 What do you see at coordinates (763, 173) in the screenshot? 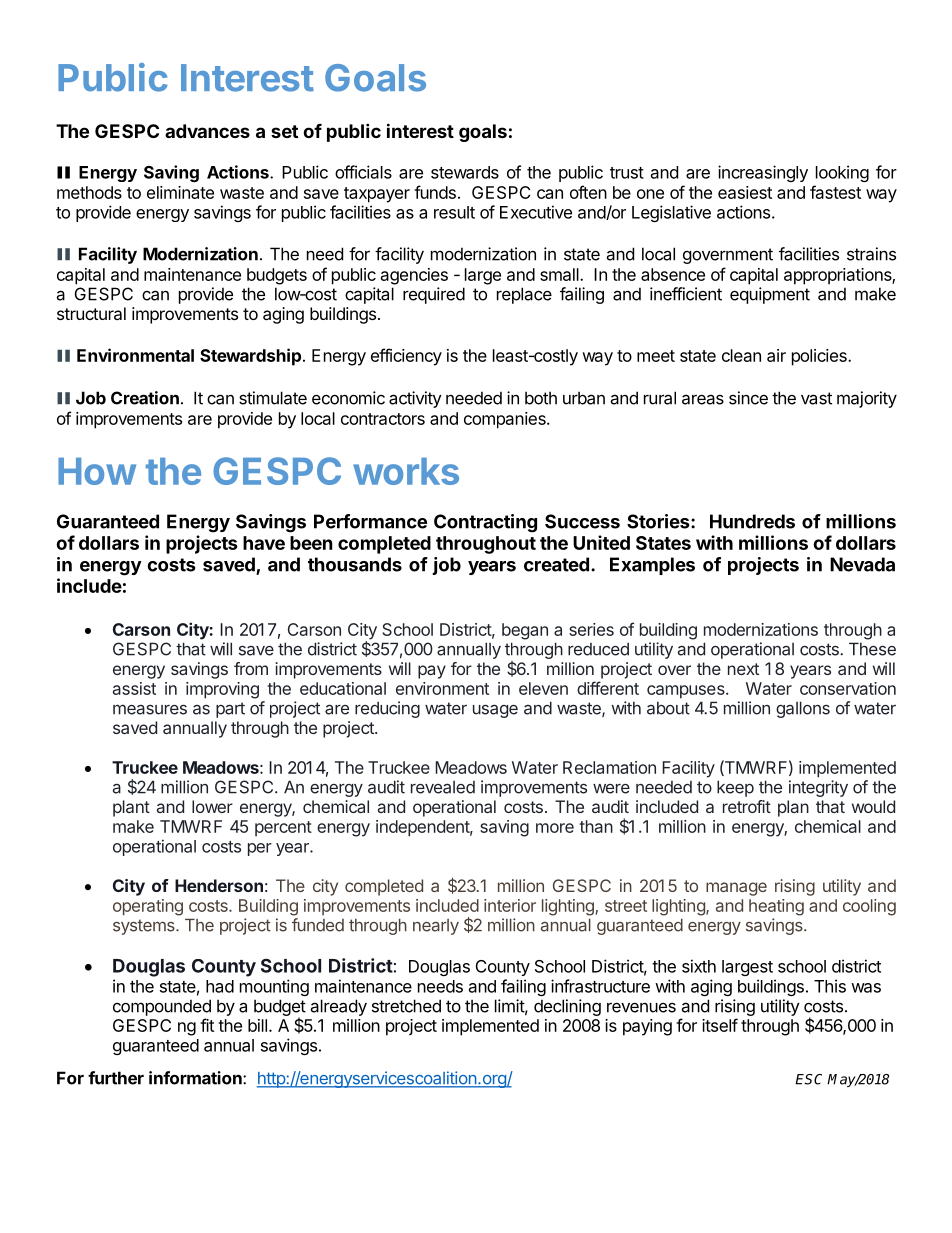
I see `increasingly` at bounding box center [763, 173].
